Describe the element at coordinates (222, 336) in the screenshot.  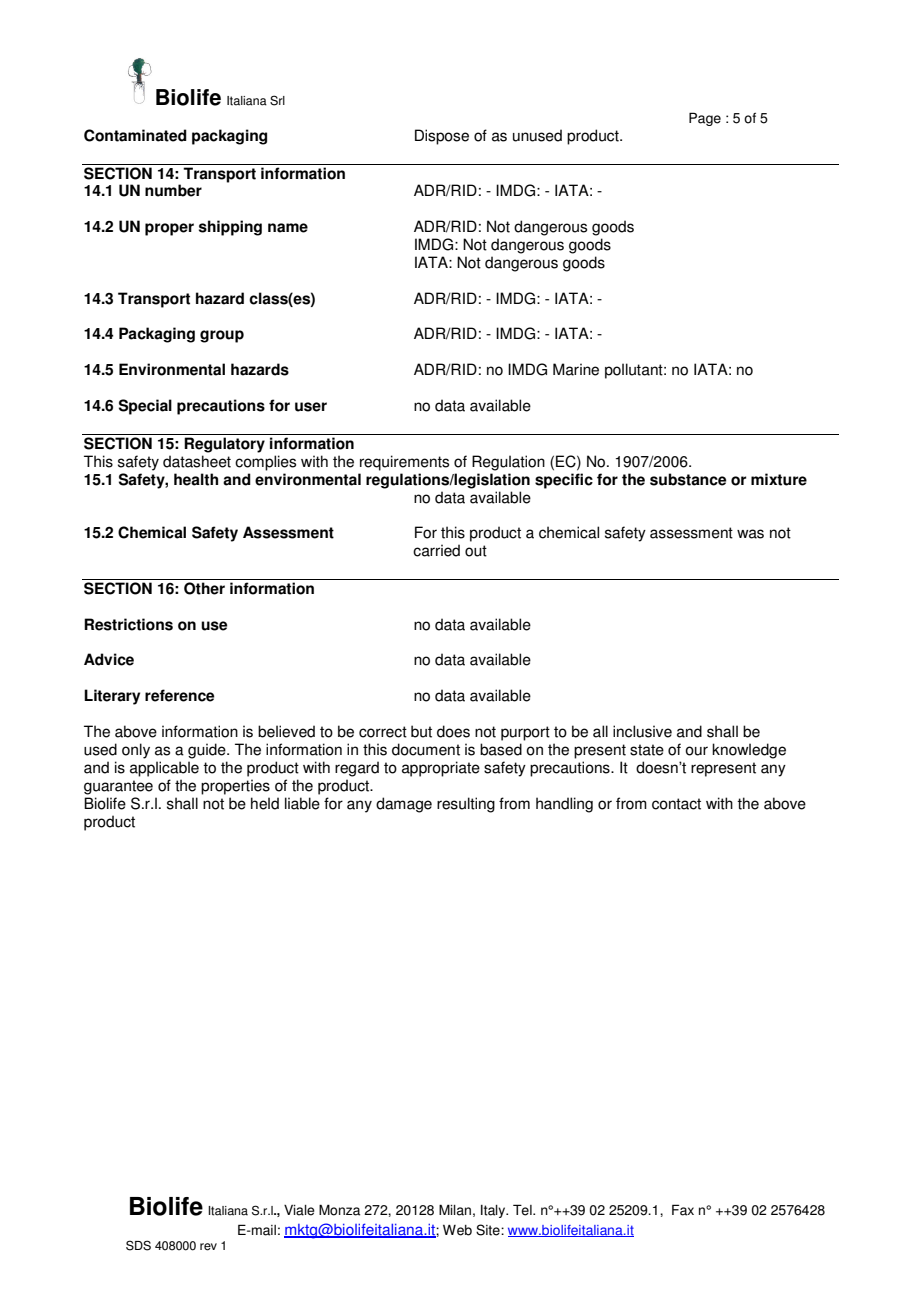
I see `group` at that location.
